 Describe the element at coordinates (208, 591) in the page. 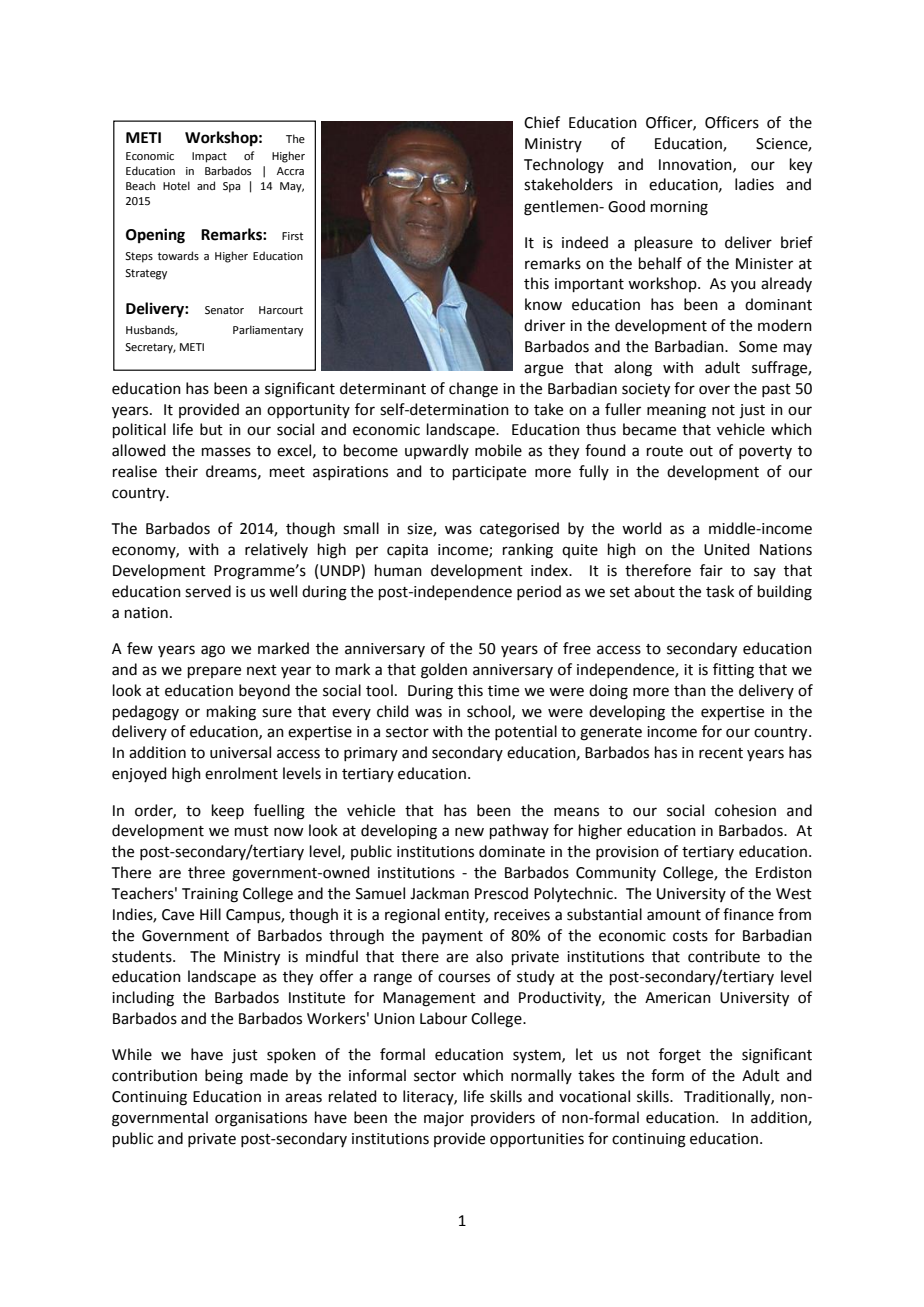

I see `served` at that location.
